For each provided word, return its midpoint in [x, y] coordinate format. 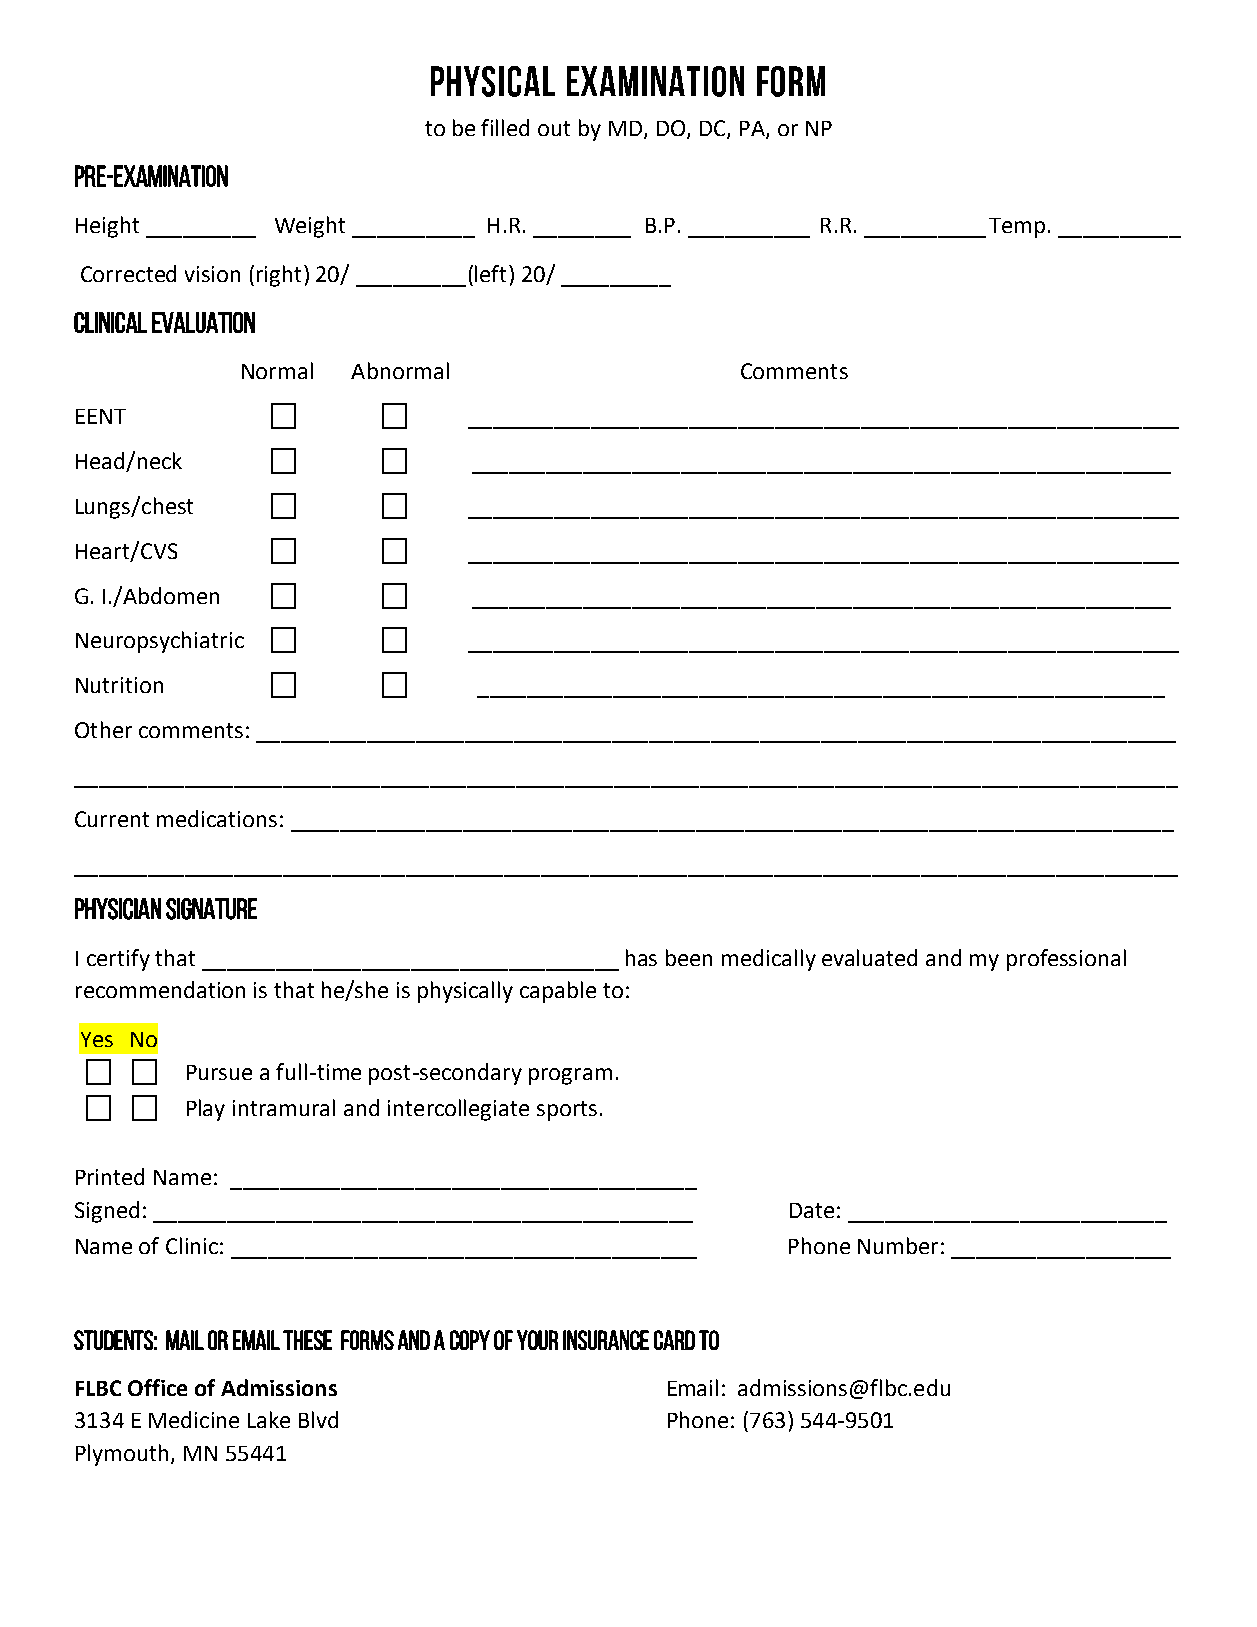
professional [1066, 960]
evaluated [869, 957]
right [279, 276]
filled [505, 127]
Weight [310, 227]
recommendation [160, 989]
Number [898, 1245]
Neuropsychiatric [160, 642]
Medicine [194, 1419]
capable [558, 992]
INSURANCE [606, 1340]
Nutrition [119, 685]
